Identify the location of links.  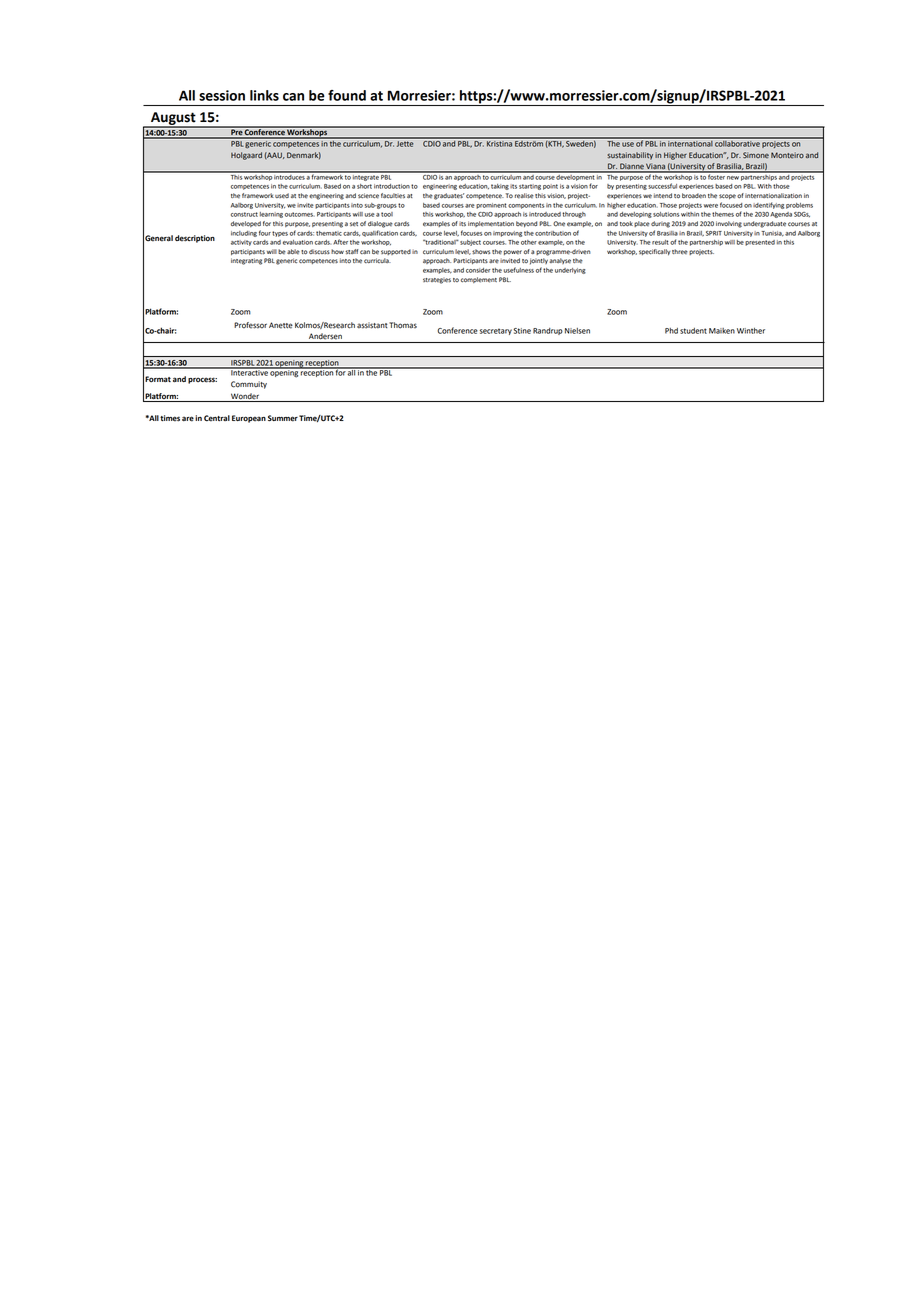
(264, 95).
